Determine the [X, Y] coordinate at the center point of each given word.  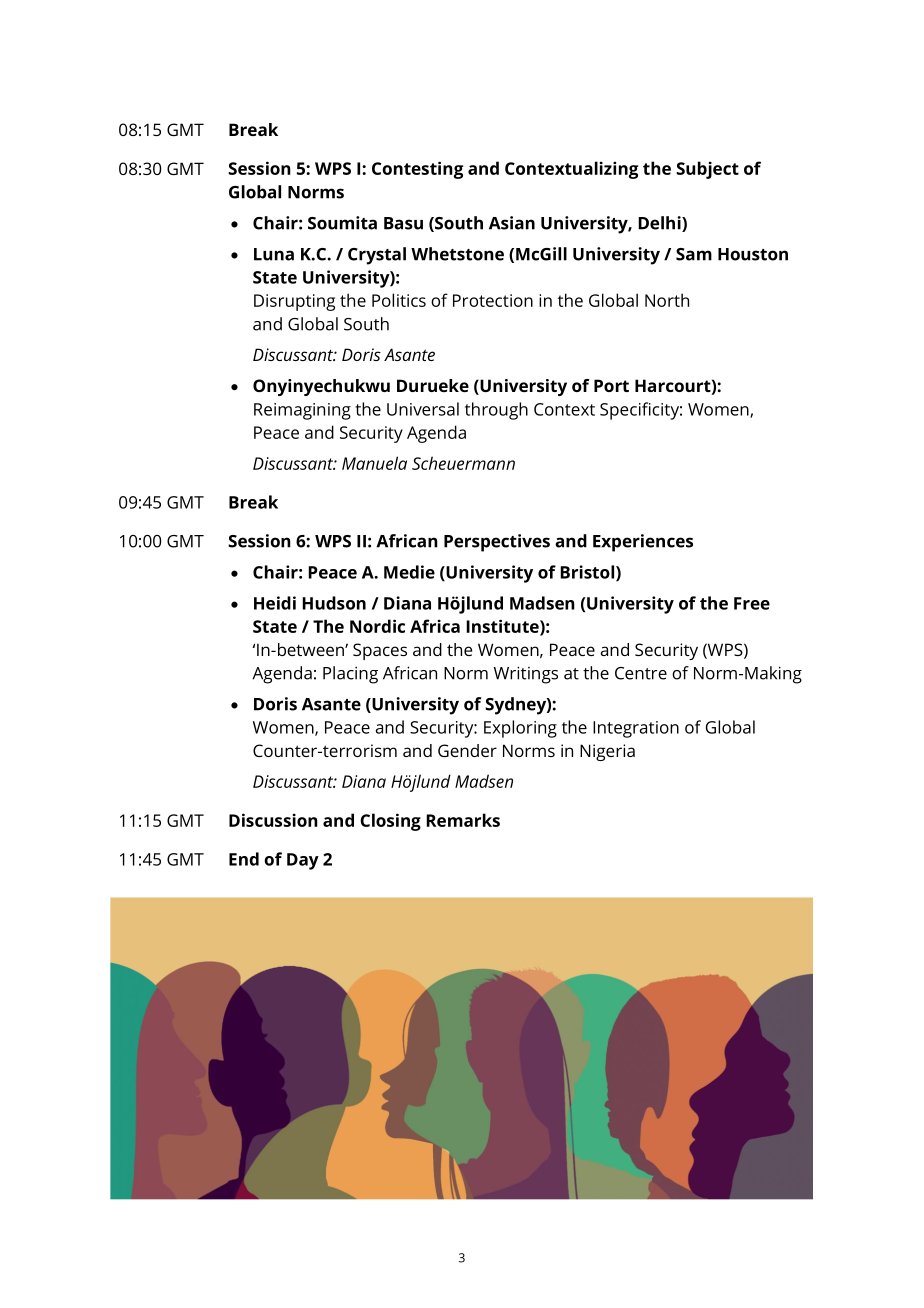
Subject [707, 170]
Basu [403, 223]
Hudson [334, 603]
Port [611, 385]
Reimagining [302, 411]
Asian [512, 223]
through [496, 411]
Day [303, 861]
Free [752, 603]
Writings [526, 675]
